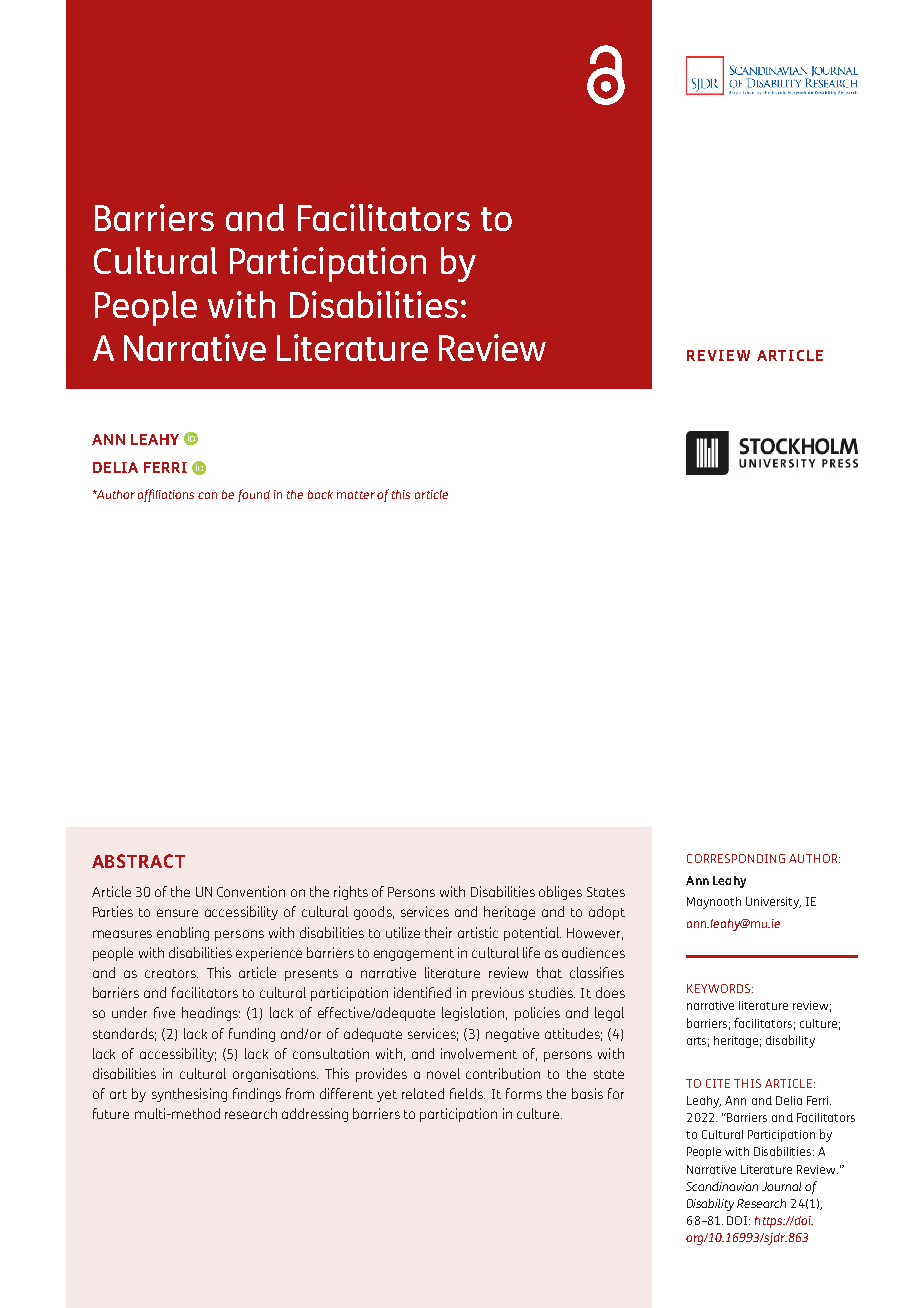 This page has height=1308, width=924. Describe the element at coordinates (251, 891) in the page. I see `Convention` at that location.
